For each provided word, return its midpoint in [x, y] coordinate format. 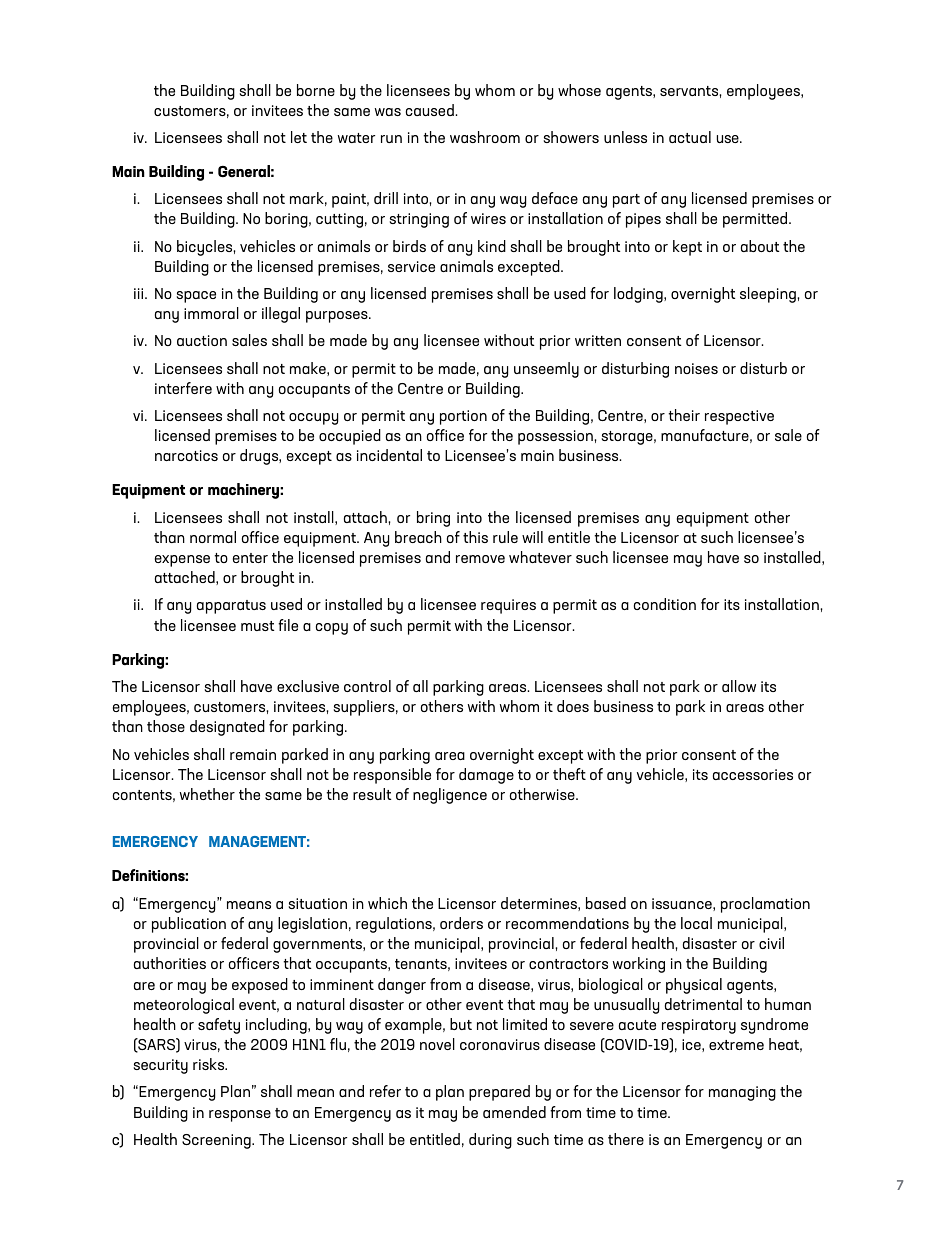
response [240, 1116]
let [299, 137]
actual [690, 137]
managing [742, 1093]
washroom [485, 137]
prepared [499, 1093]
